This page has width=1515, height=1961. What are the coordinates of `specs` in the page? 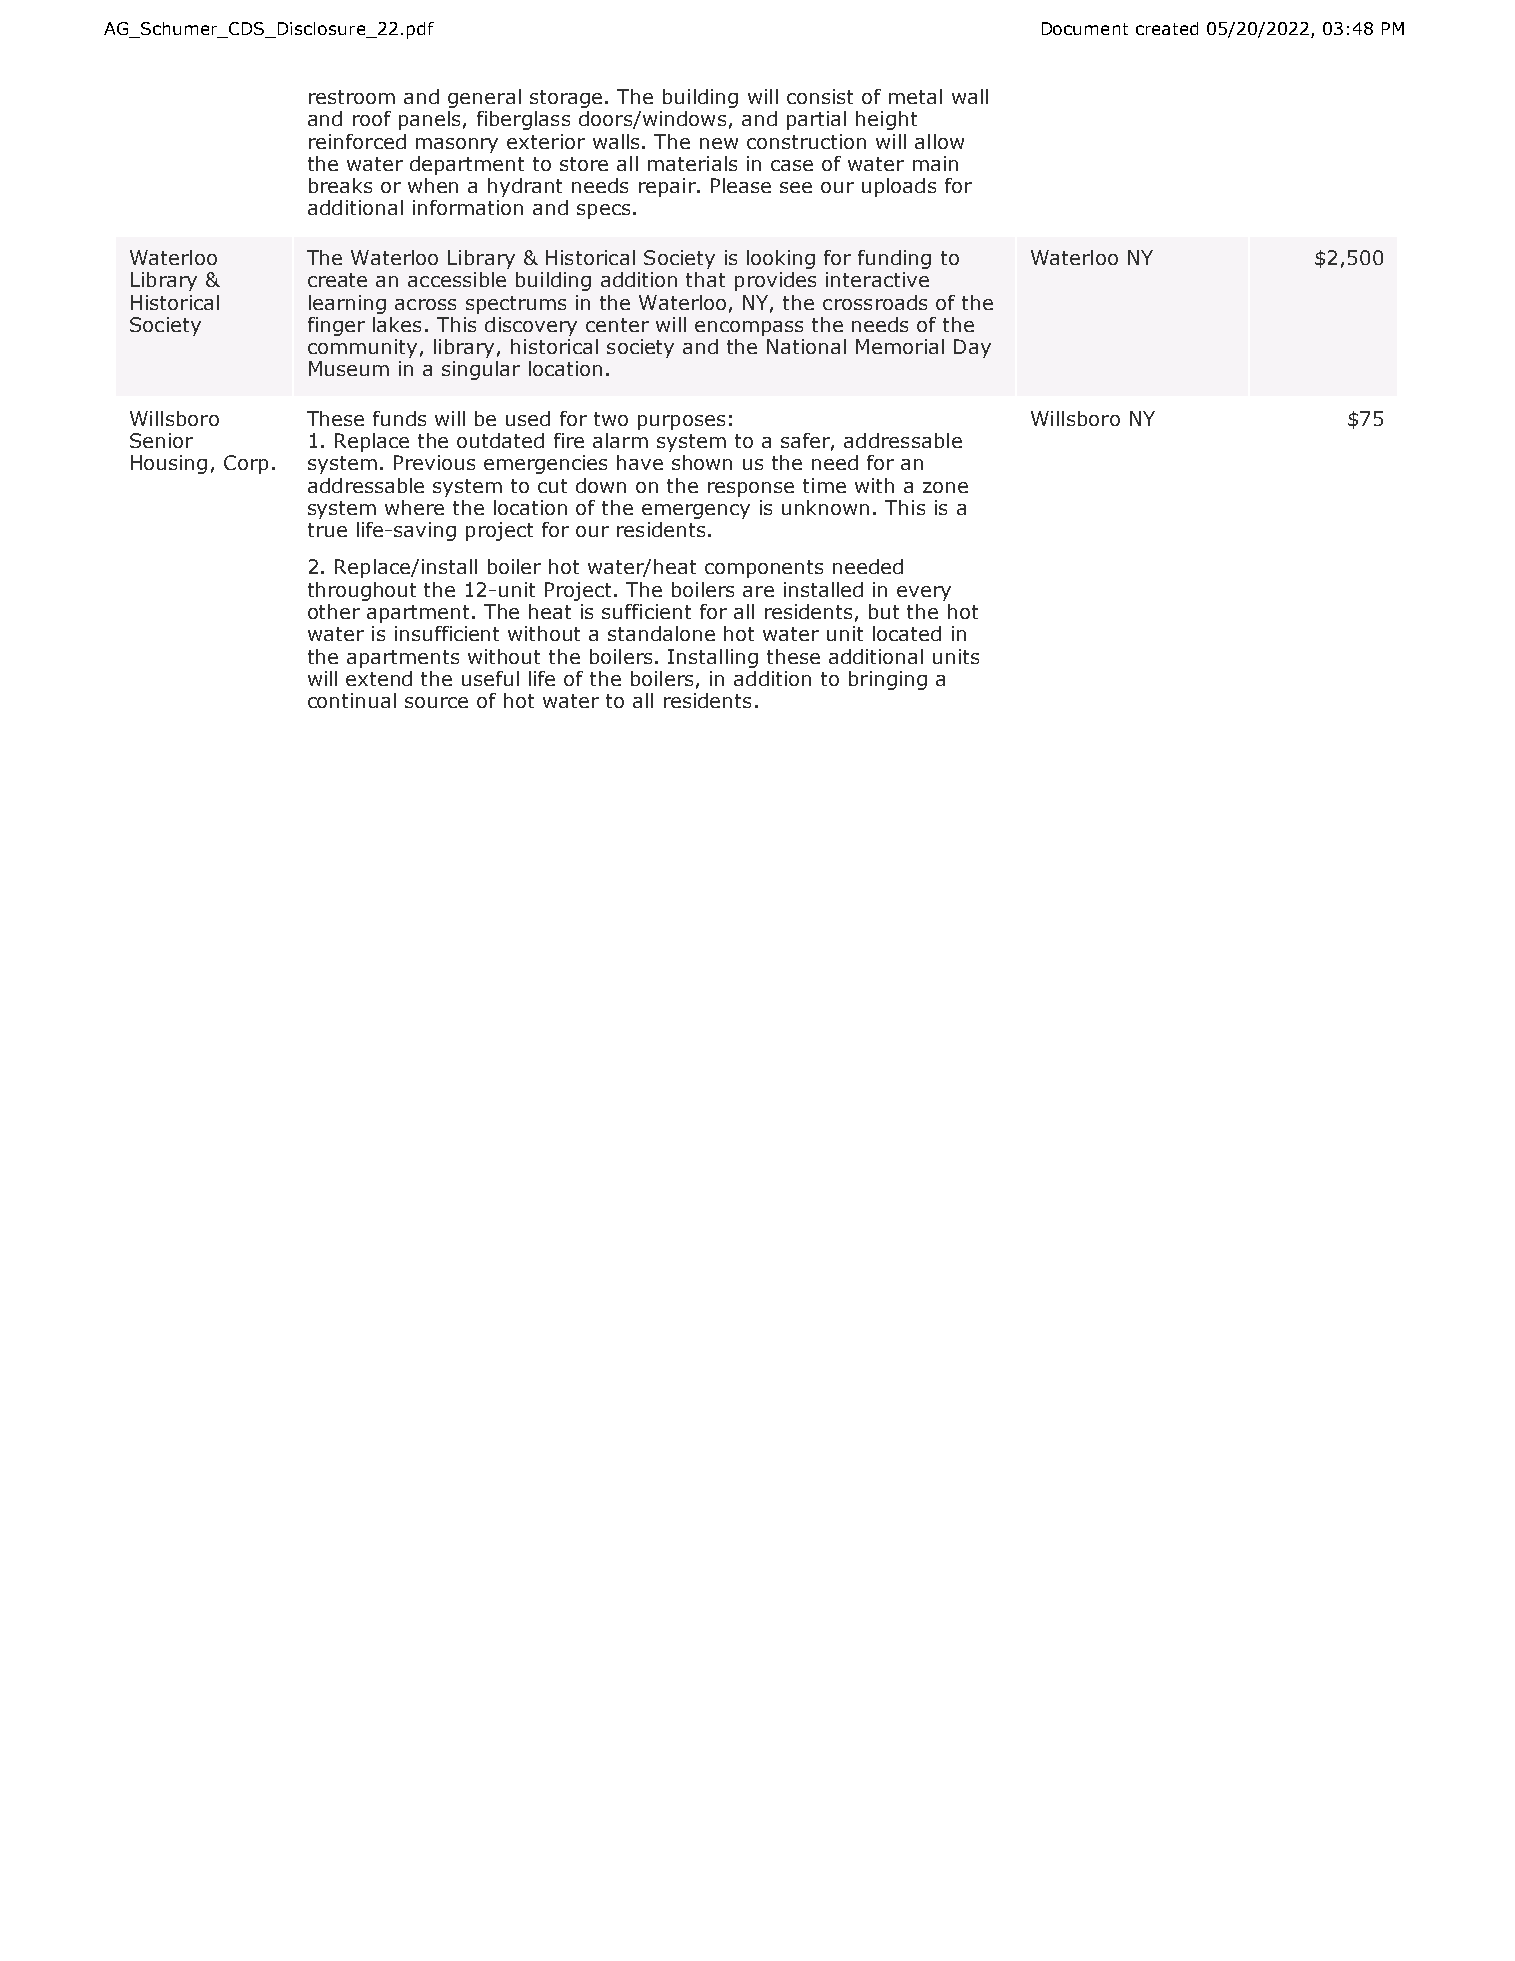 It's located at (603, 211).
